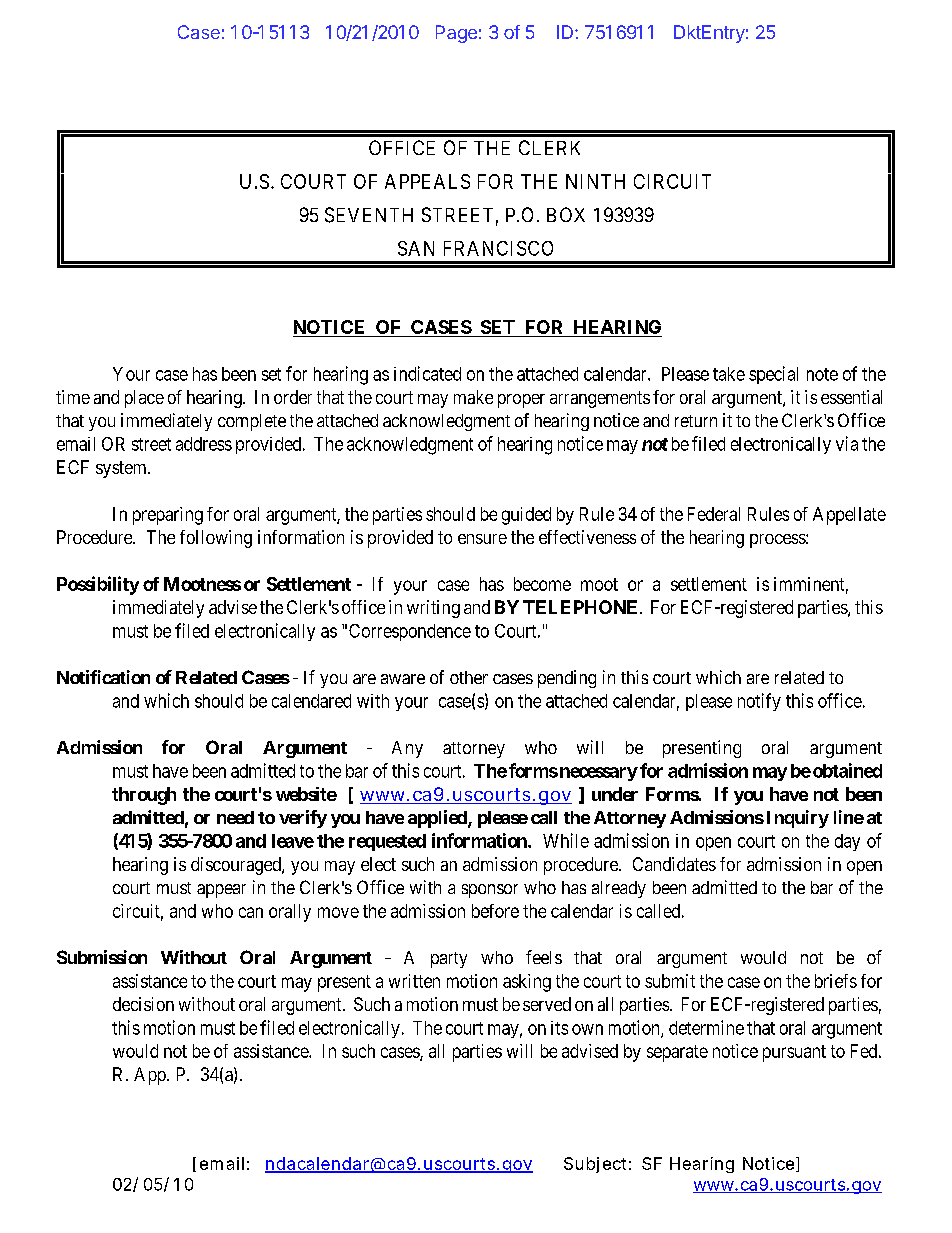 This screenshot has width=952, height=1233. I want to click on determine, so click(706, 1027).
